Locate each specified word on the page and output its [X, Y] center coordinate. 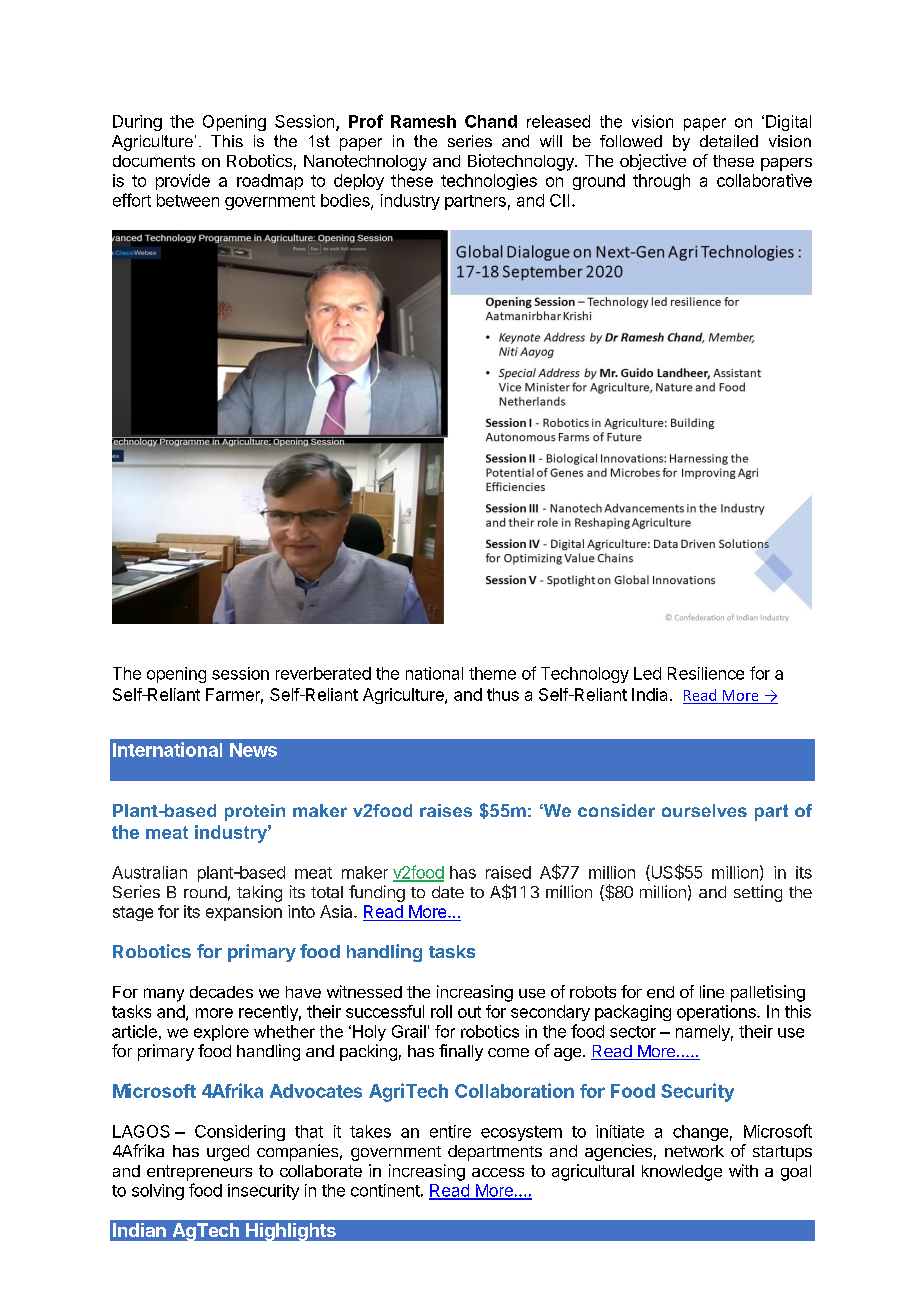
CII [559, 200]
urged [228, 1153]
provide [183, 182]
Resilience [706, 673]
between [188, 200]
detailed [729, 141]
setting [758, 893]
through [661, 182]
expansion [244, 913]
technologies [489, 182]
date [448, 892]
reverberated [323, 673]
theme [492, 673]
